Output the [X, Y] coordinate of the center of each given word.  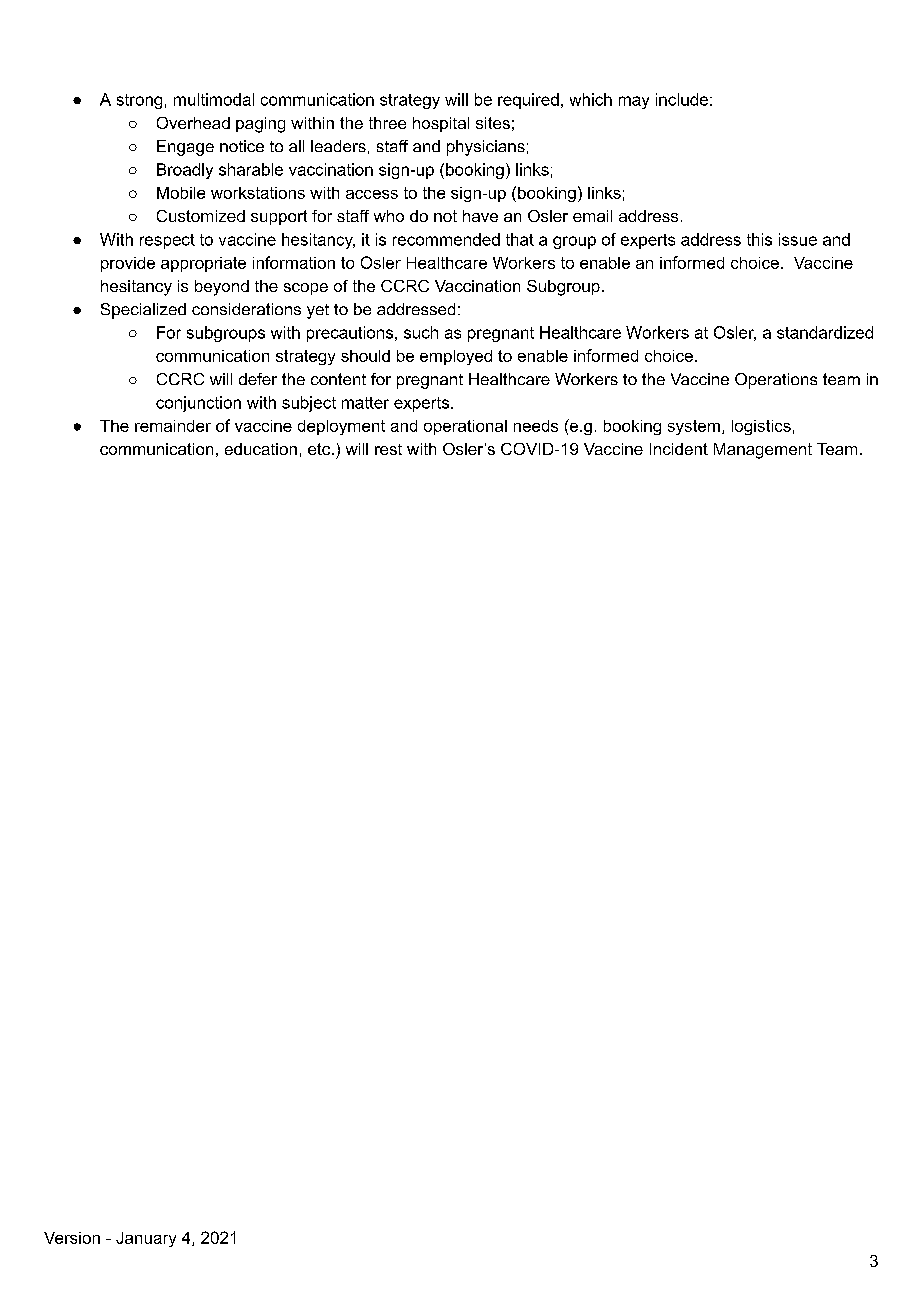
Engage [185, 148]
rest [388, 449]
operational [465, 427]
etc [320, 449]
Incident [679, 449]
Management [763, 451]
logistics [761, 427]
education [261, 449]
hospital [441, 124]
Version [72, 1238]
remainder [173, 426]
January [146, 1239]
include [682, 99]
